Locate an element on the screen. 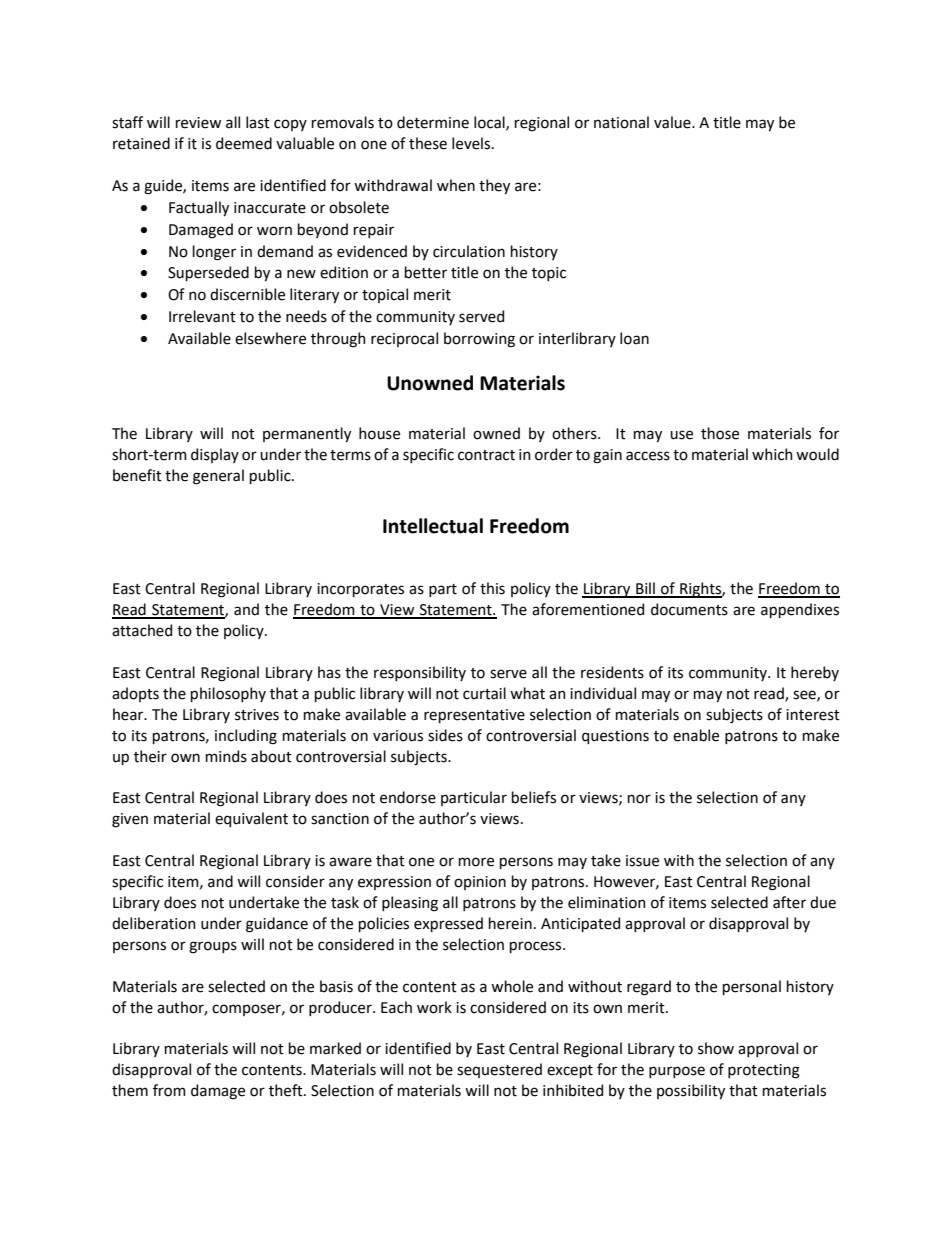 Image resolution: width=952 pixels, height=1233 pixels. this is located at coordinates (492, 588).
